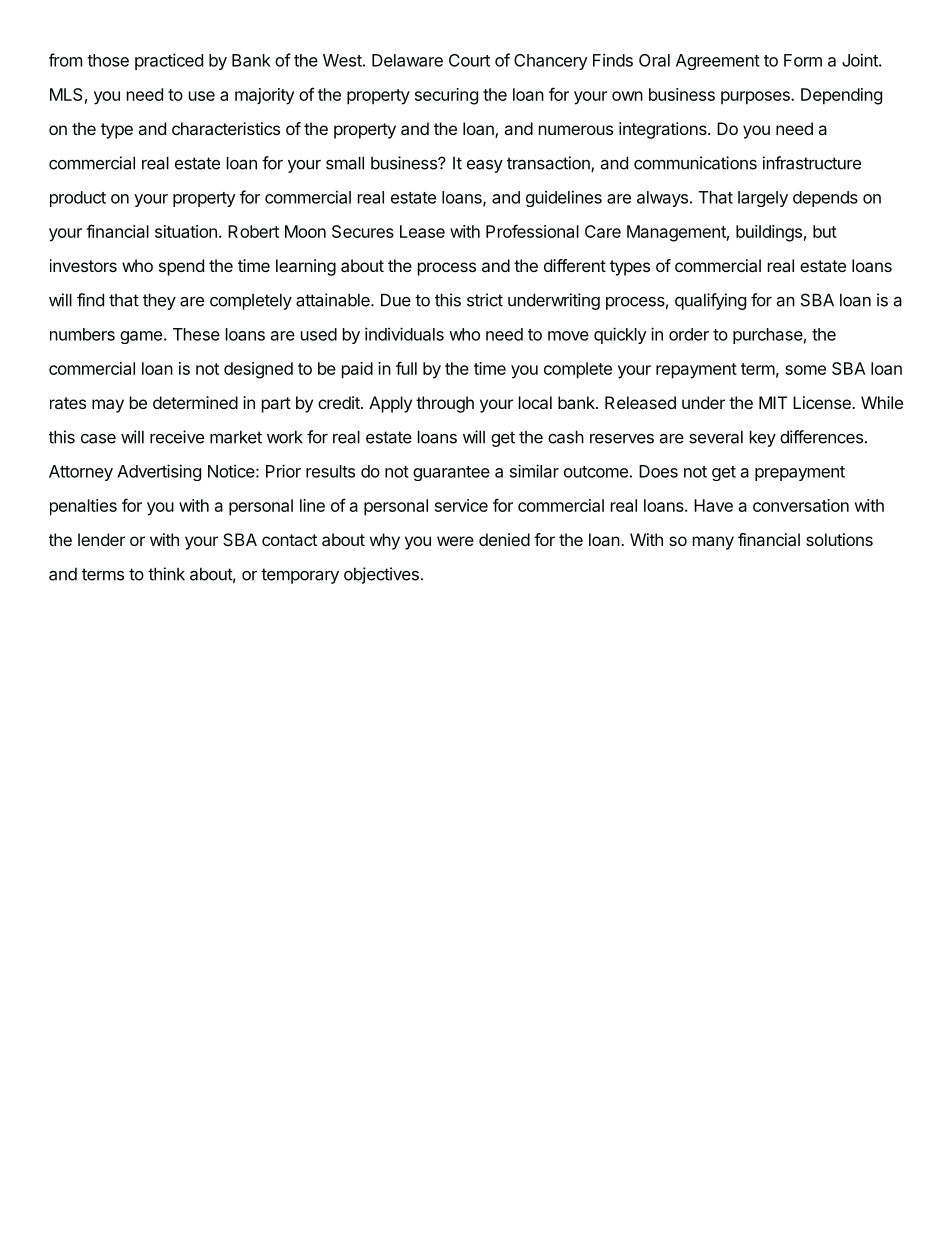  What do you see at coordinates (108, 406) in the document?
I see `may` at bounding box center [108, 406].
